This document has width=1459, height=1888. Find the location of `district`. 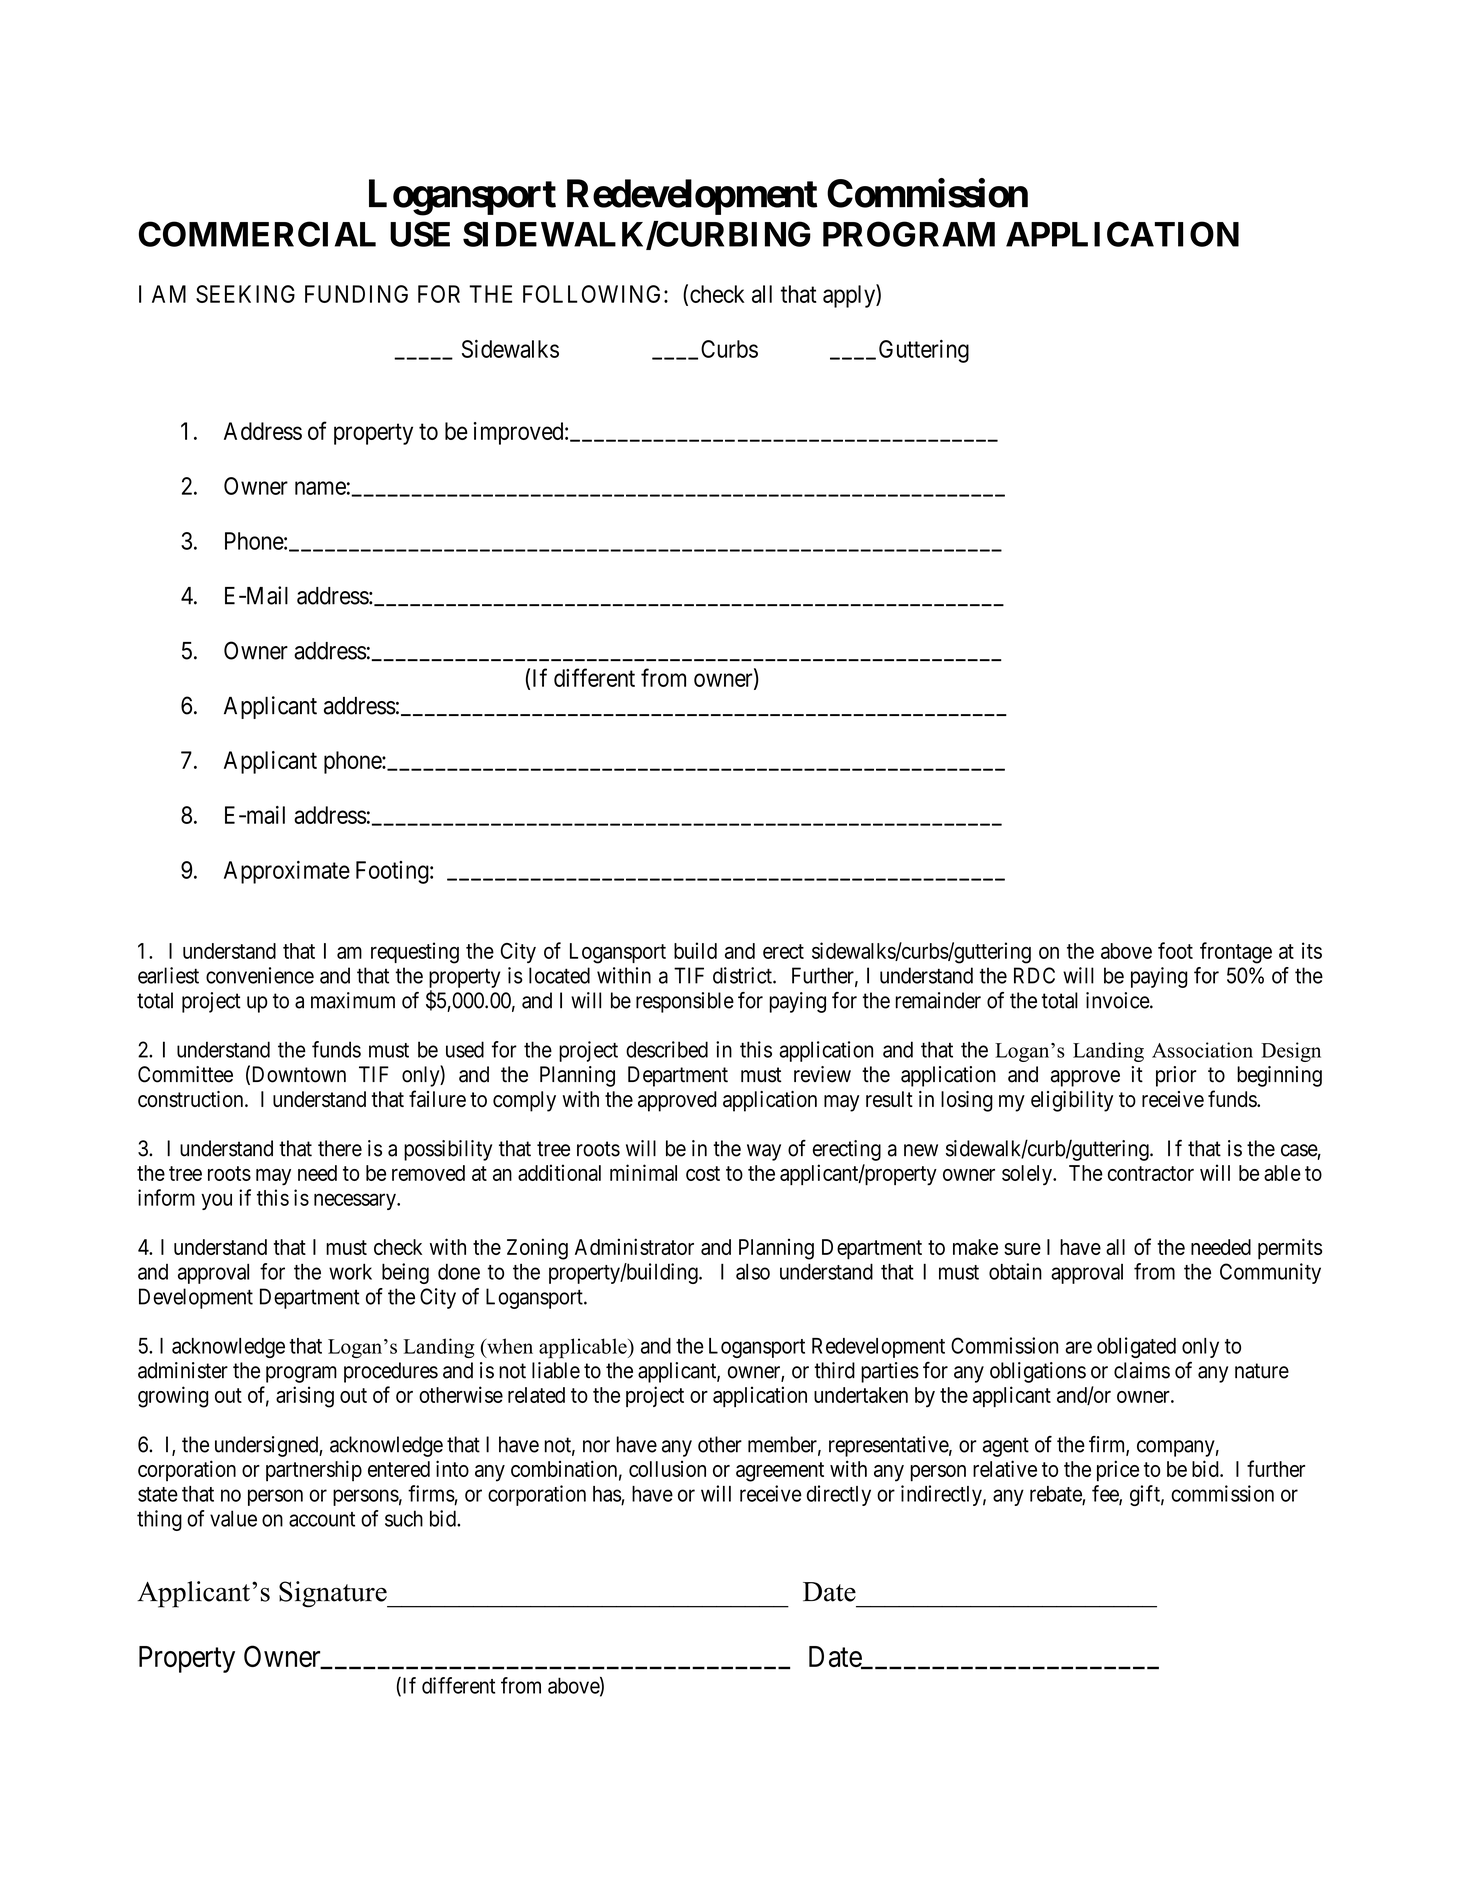

district is located at coordinates (743, 975).
